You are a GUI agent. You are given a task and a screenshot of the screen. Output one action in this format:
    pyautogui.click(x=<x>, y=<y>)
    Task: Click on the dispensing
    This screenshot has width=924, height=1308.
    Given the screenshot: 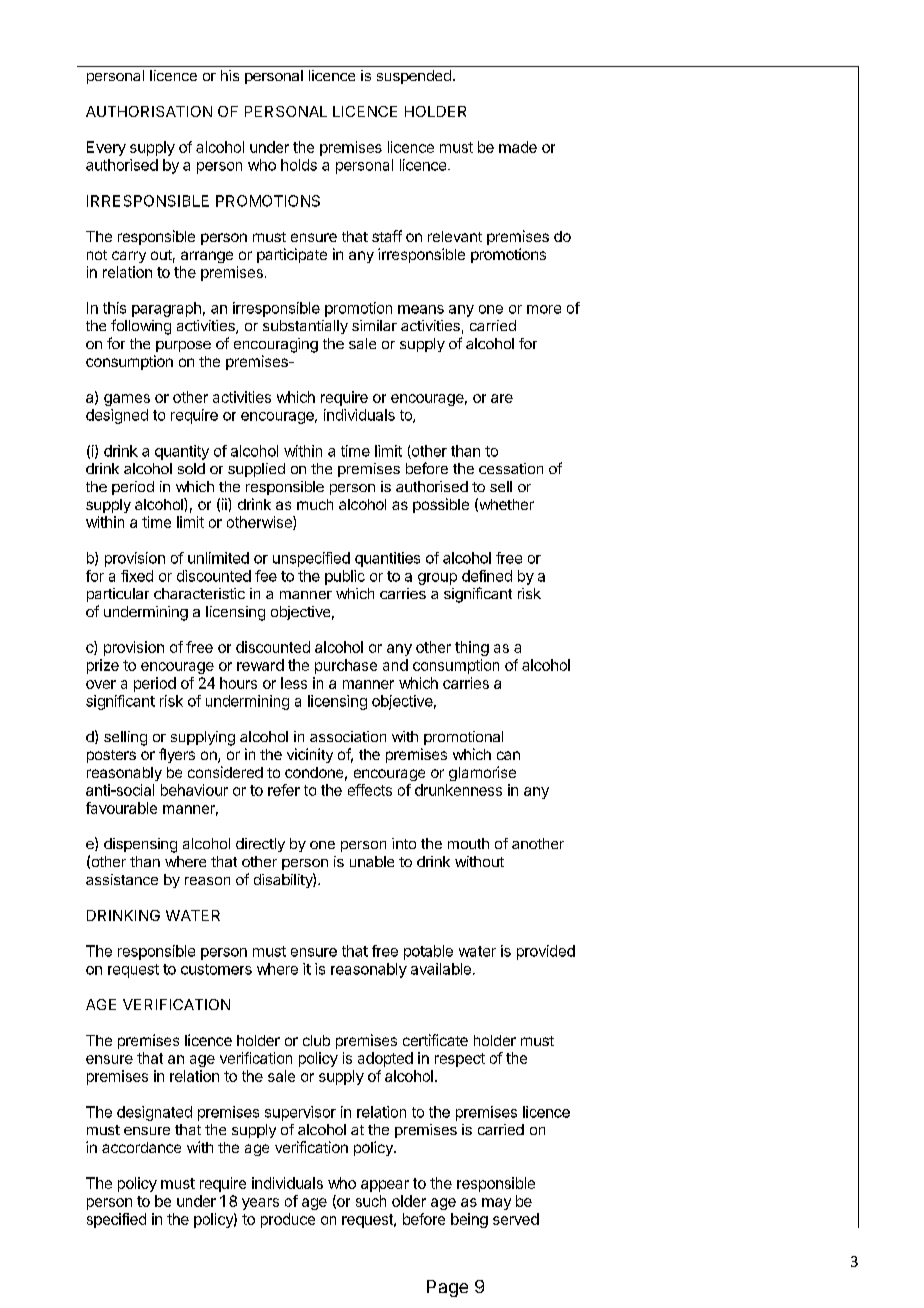 What is the action you would take?
    pyautogui.click(x=140, y=845)
